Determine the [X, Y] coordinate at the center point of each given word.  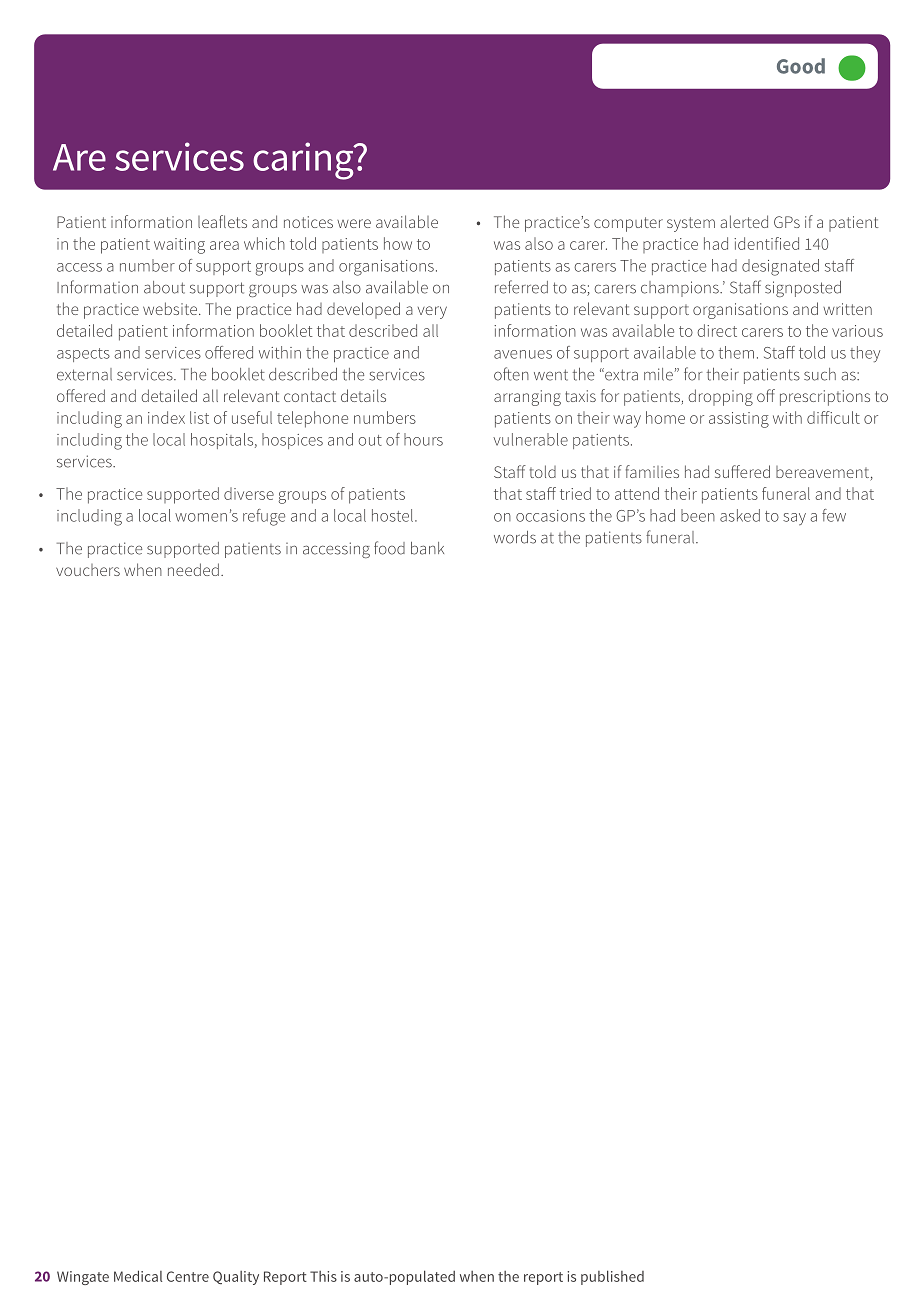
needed [193, 569]
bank [427, 548]
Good [801, 66]
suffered [742, 471]
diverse [249, 493]
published [612, 1277]
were [354, 223]
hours [423, 439]
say [794, 519]
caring [304, 161]
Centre [188, 1276]
